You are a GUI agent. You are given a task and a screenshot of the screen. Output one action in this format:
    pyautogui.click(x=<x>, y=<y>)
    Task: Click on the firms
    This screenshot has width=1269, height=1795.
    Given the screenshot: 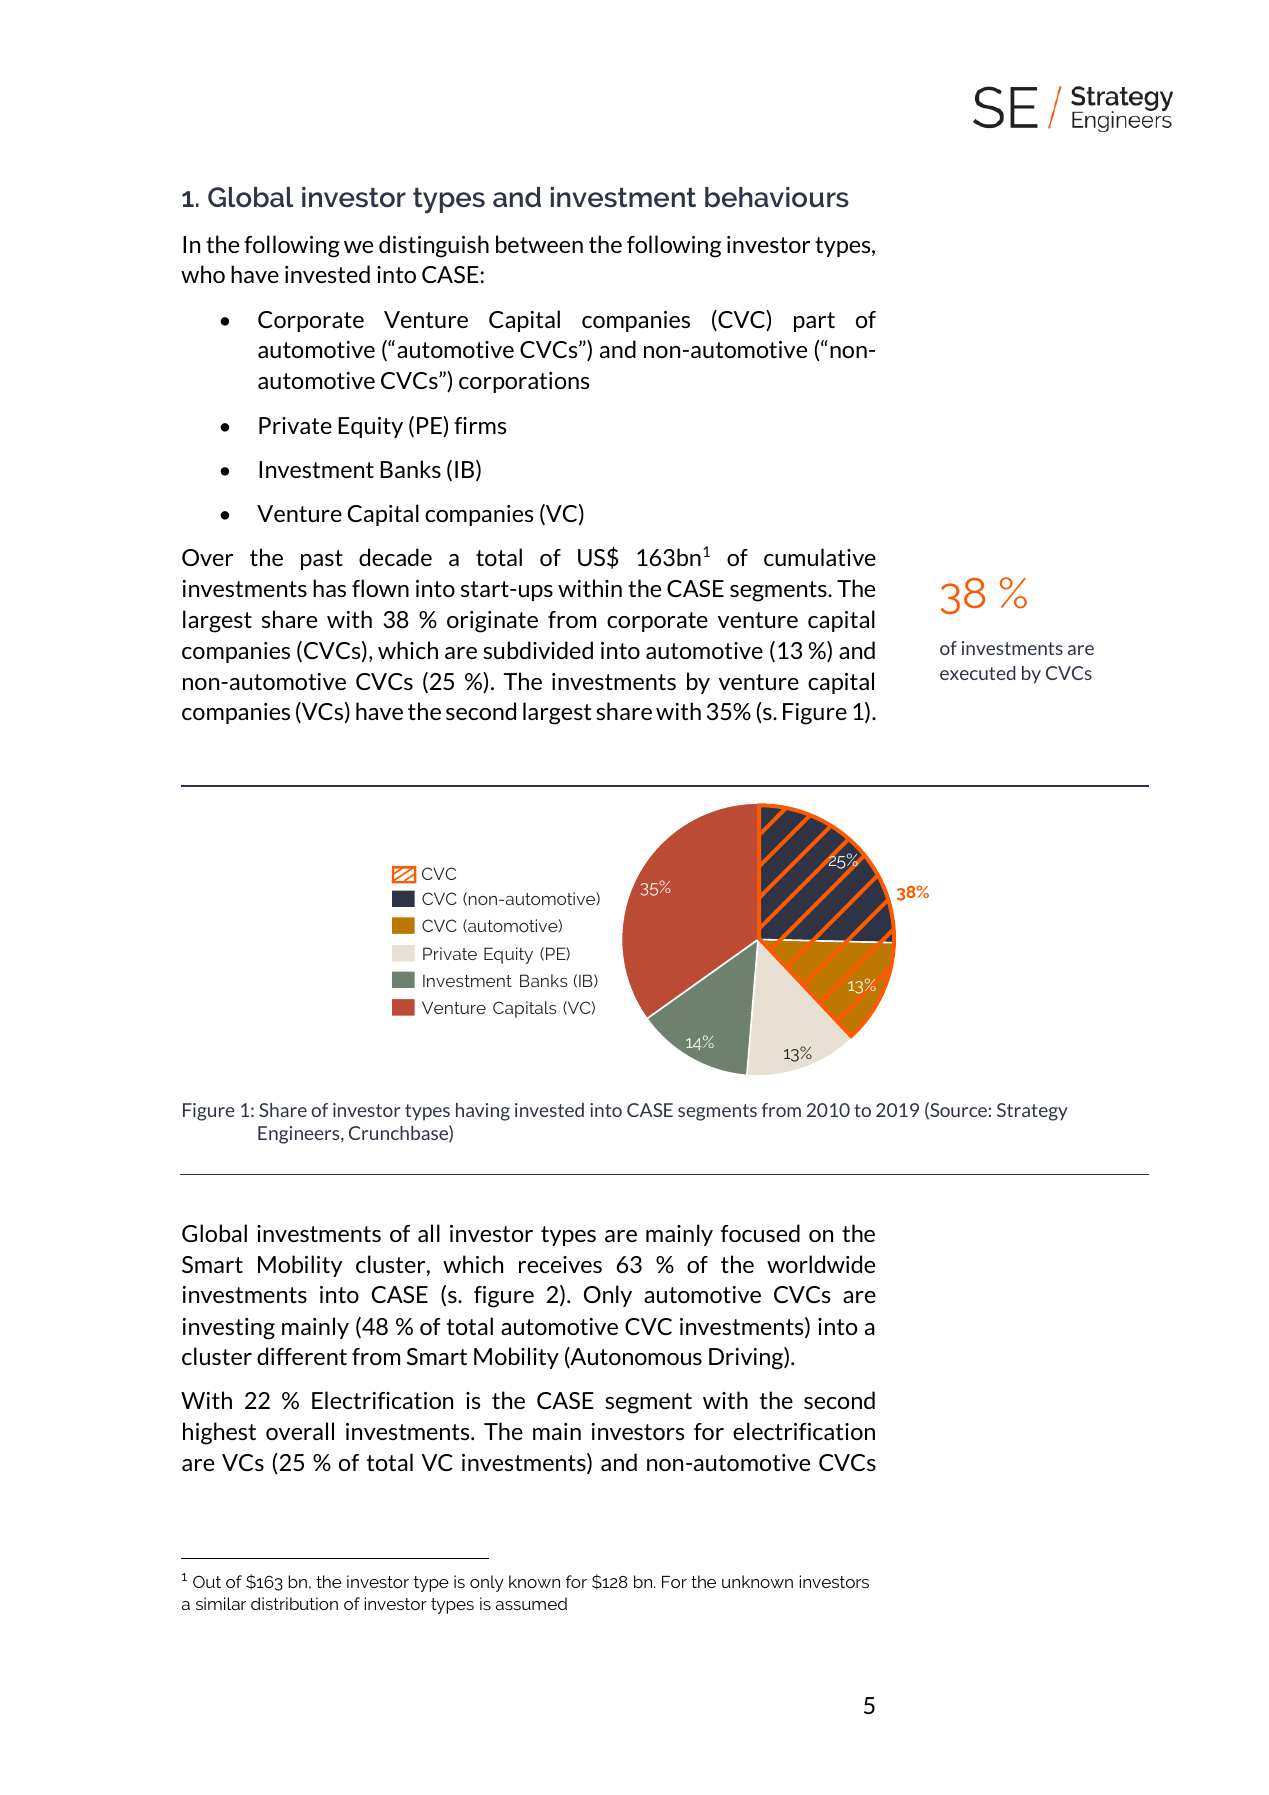 What is the action you would take?
    pyautogui.click(x=480, y=425)
